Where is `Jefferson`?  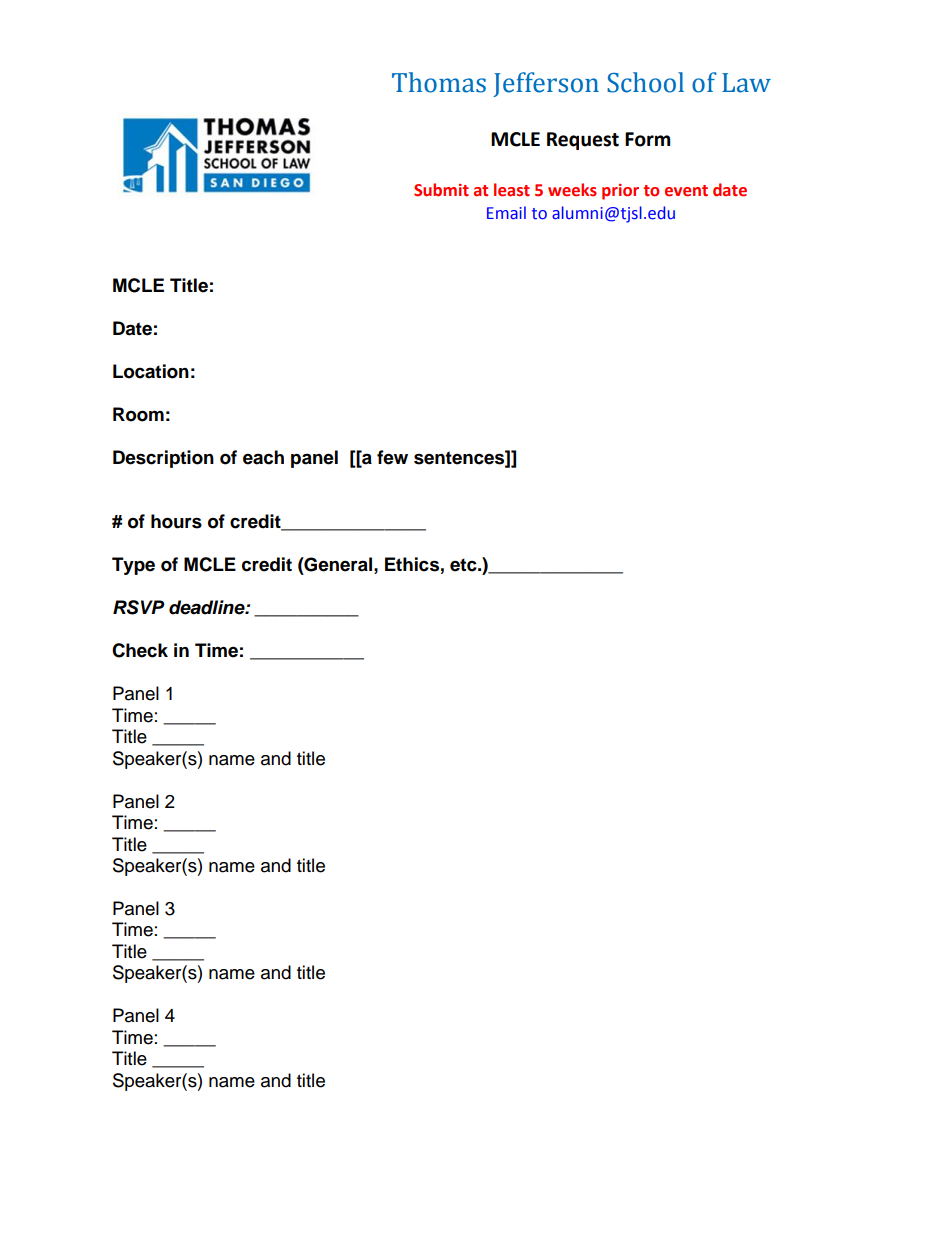 Jefferson is located at coordinates (546, 84).
